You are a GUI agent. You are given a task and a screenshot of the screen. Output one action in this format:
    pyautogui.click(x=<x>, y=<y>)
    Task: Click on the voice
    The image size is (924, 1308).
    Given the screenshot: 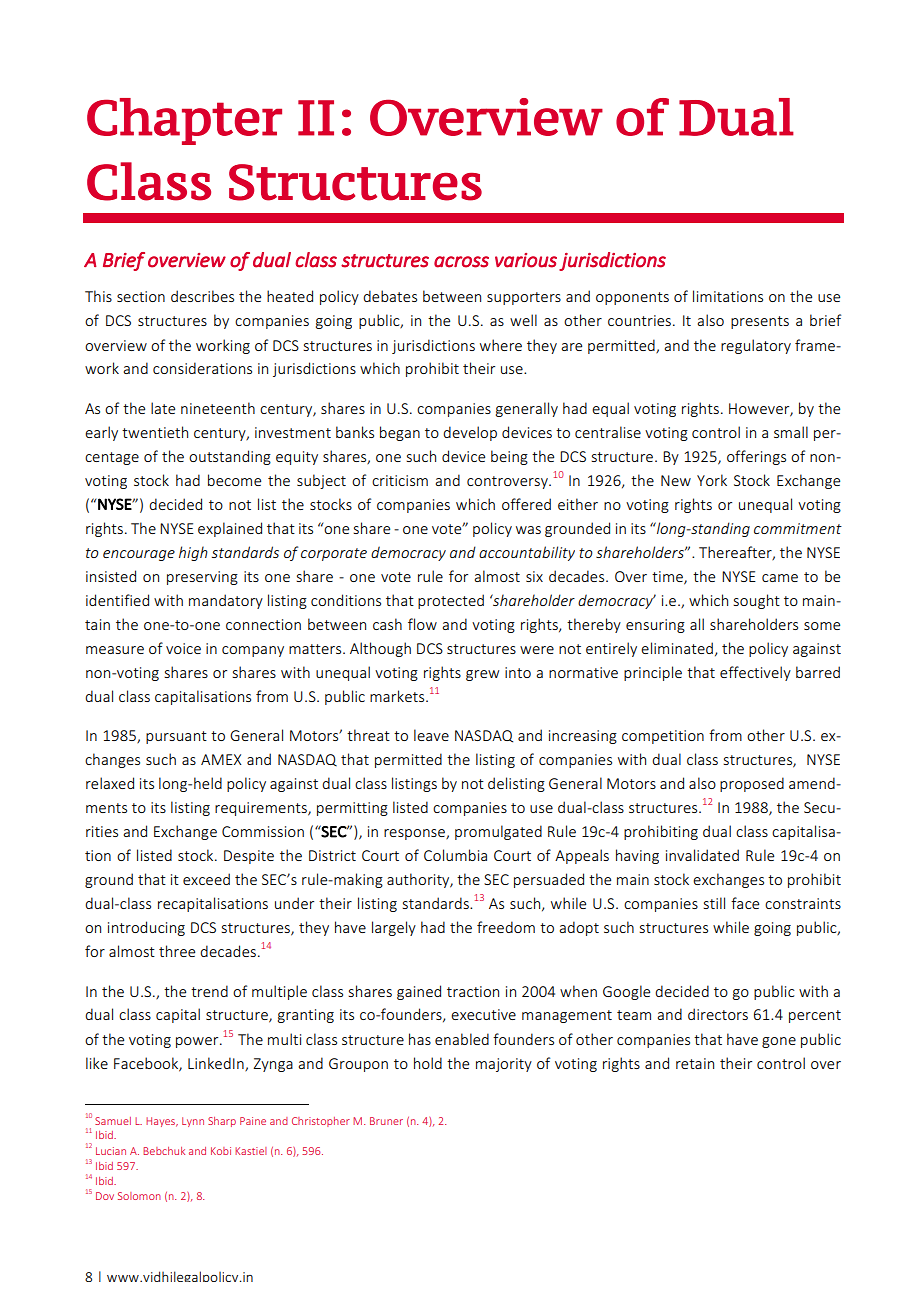 What is the action you would take?
    pyautogui.click(x=183, y=648)
